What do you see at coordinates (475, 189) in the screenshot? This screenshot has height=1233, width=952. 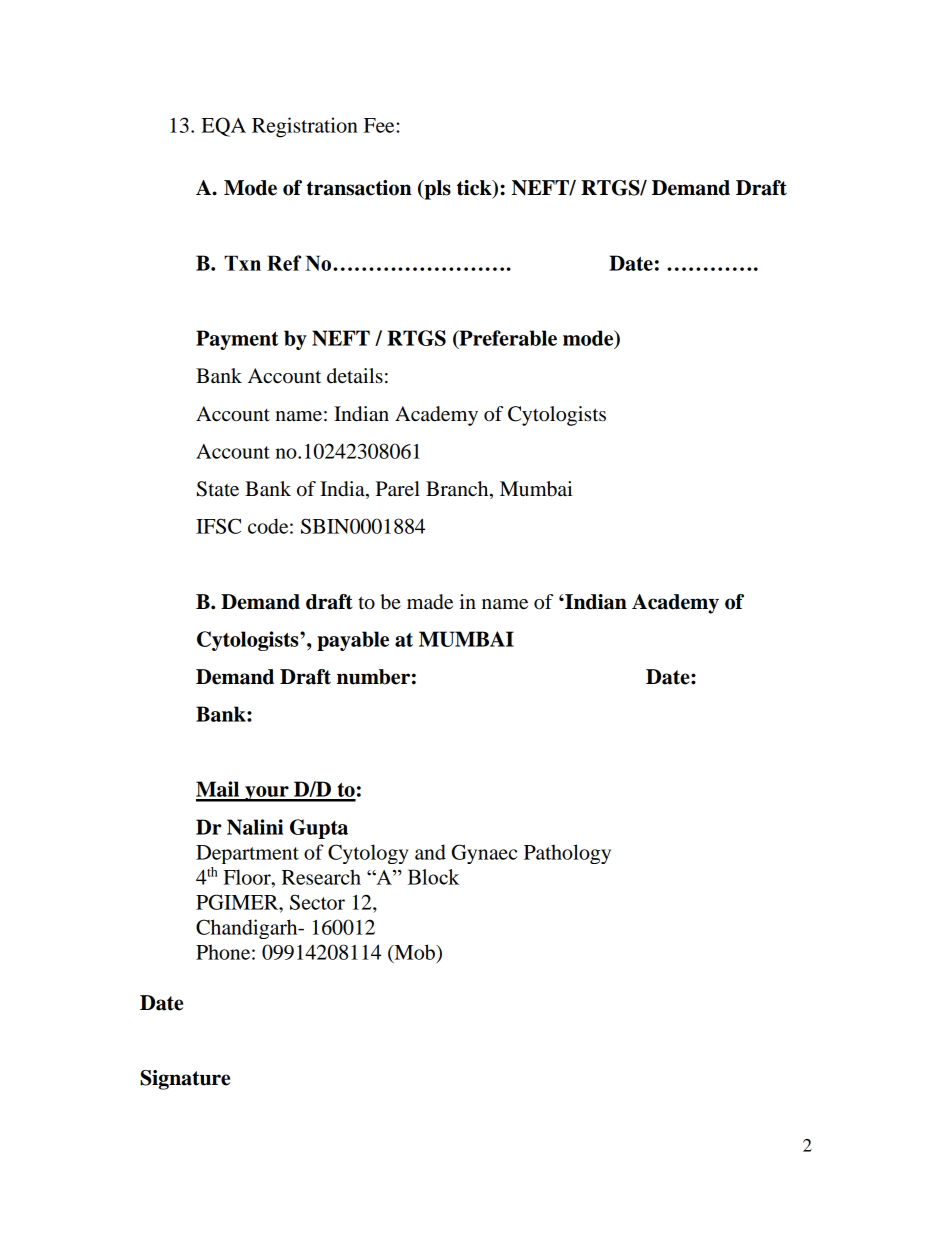 I see `tick` at bounding box center [475, 189].
